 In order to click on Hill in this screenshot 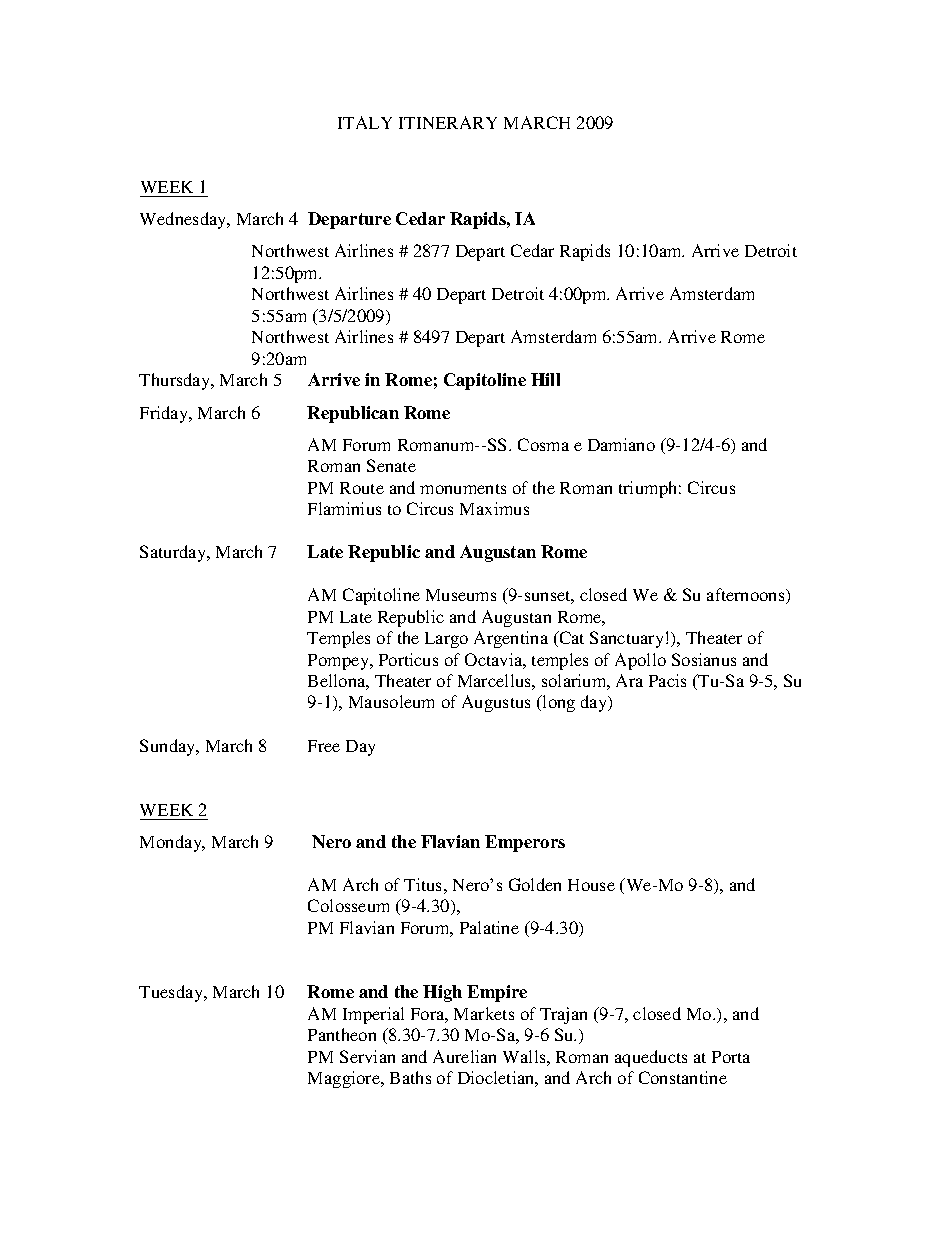, I will do `click(545, 379)`.
